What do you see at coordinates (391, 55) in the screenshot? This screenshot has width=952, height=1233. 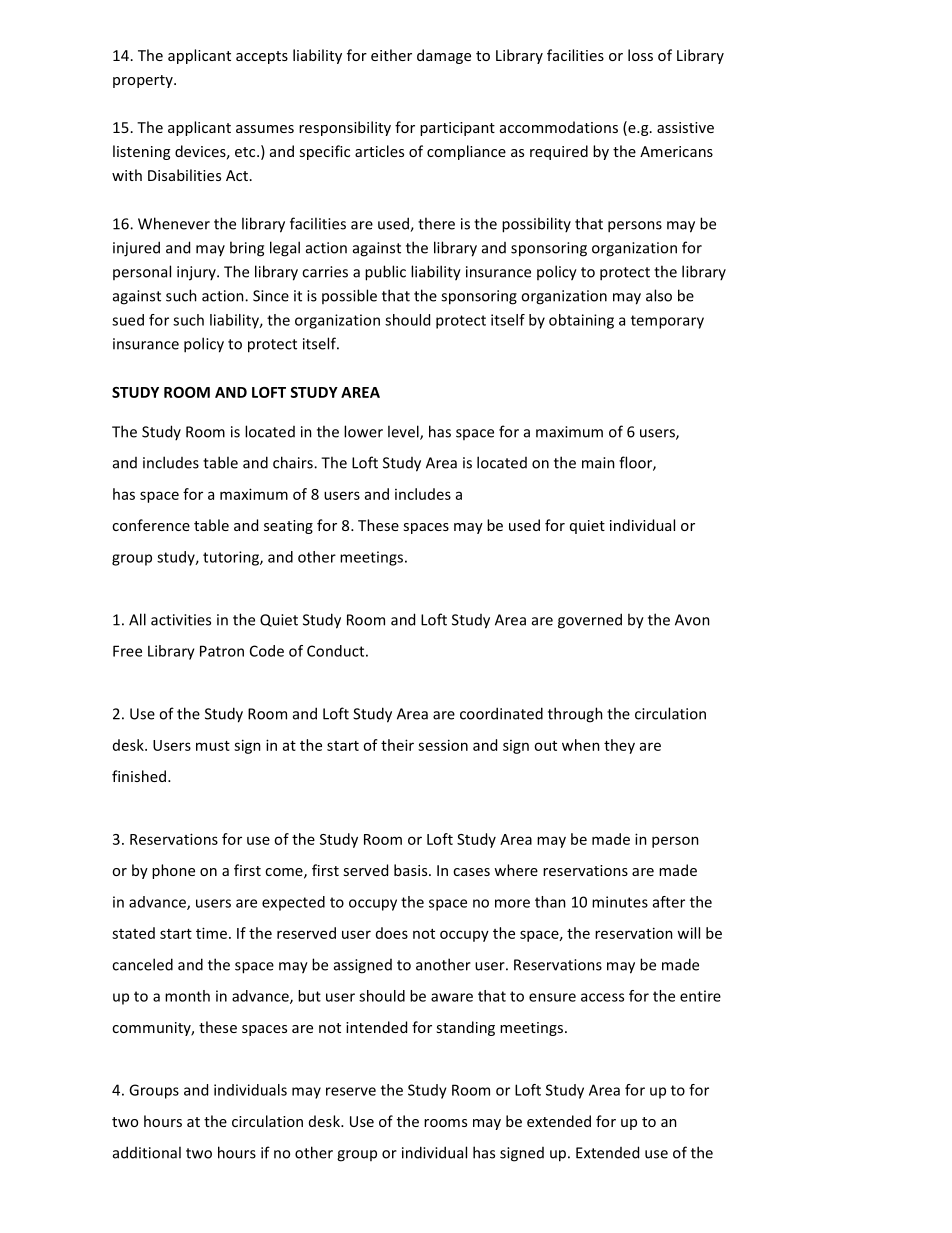 I see `either` at bounding box center [391, 55].
